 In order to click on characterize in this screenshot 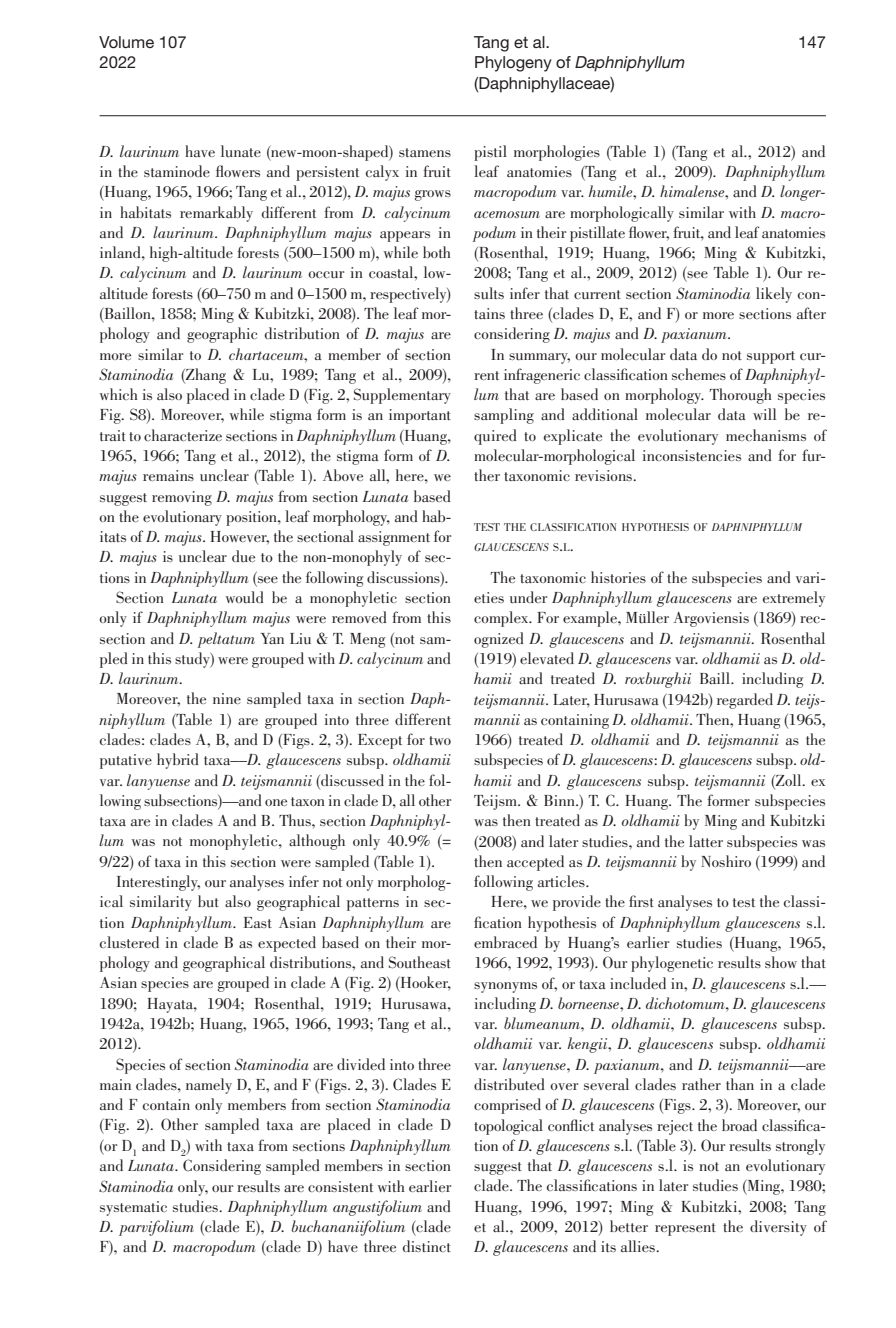, I will do `click(183, 435)`.
